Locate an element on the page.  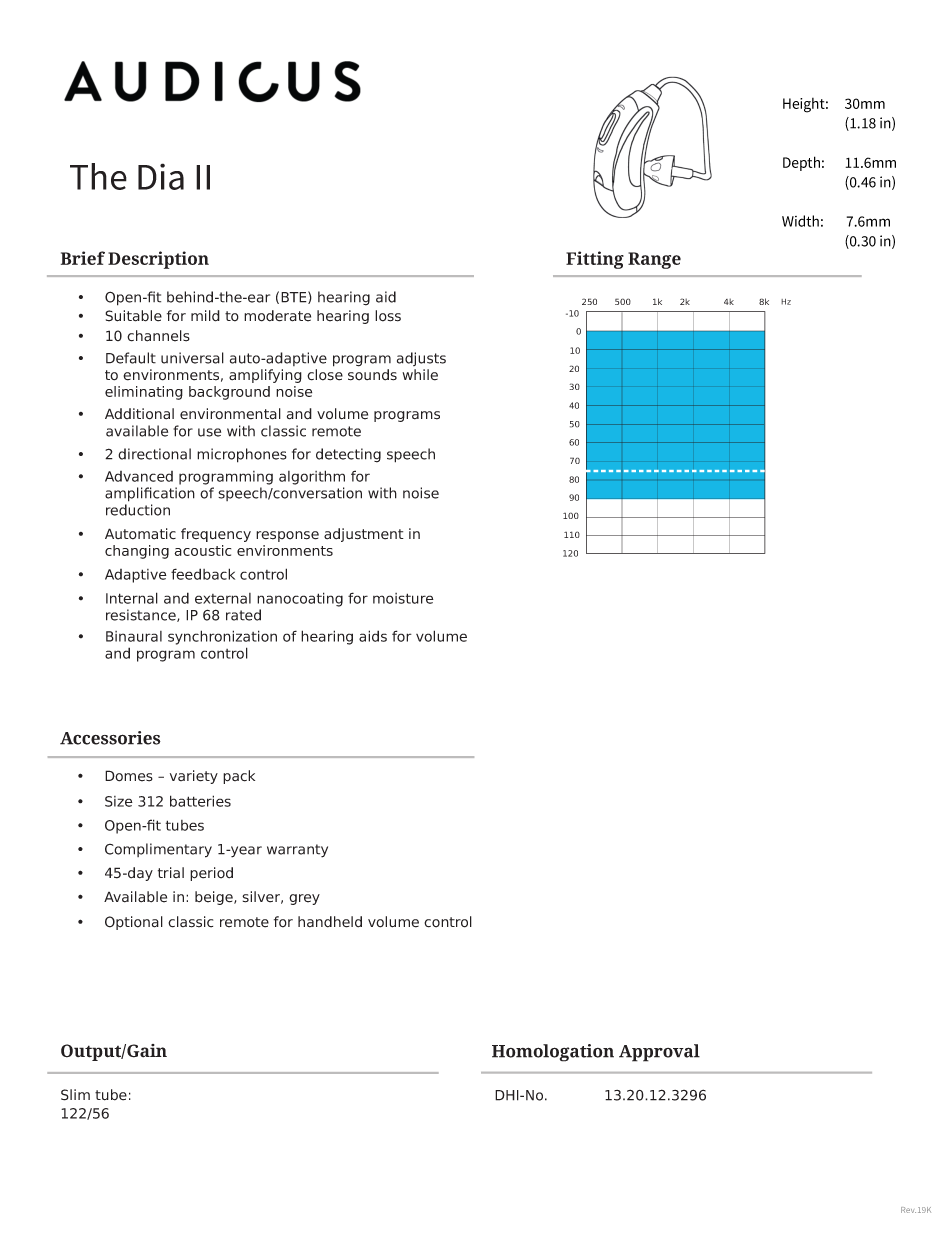
Width is located at coordinates (800, 221).
